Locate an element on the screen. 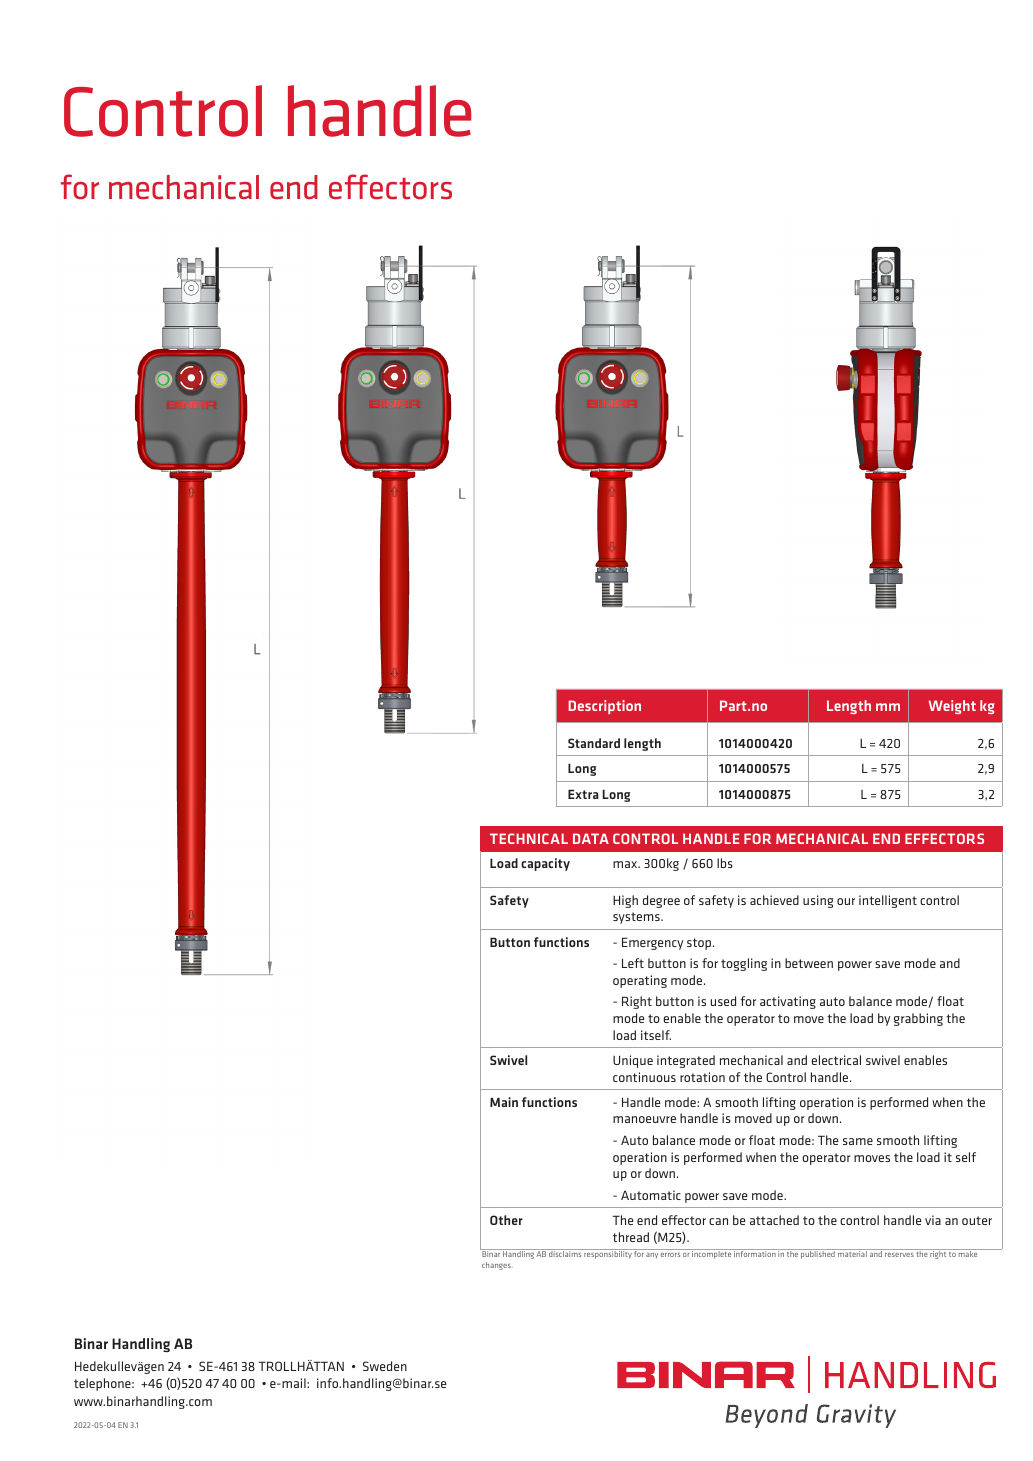 The height and width of the screenshot is (1461, 1033). errors is located at coordinates (670, 1255).
